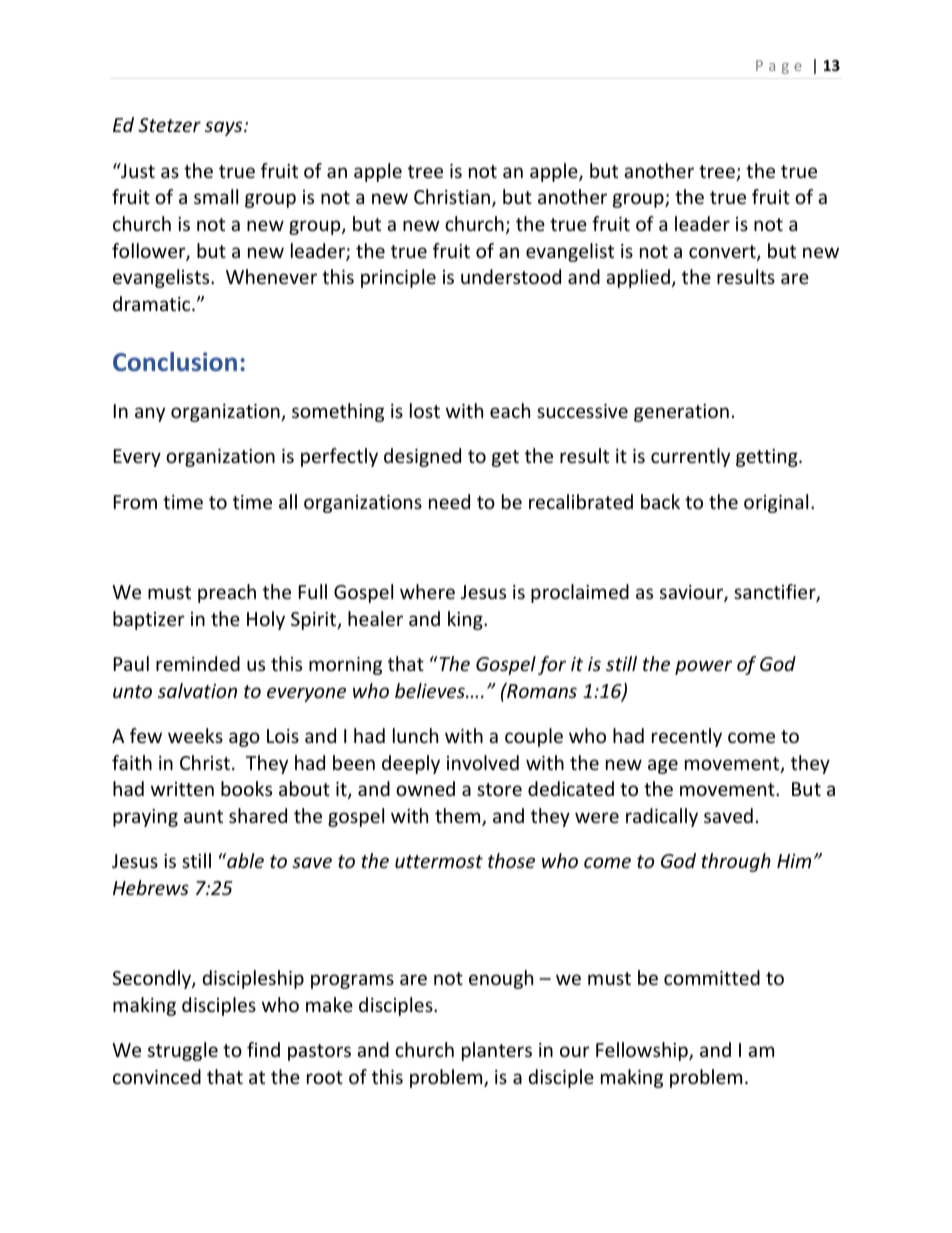 This image has height=1233, width=952. Describe the element at coordinates (681, 413) in the image. I see `generation` at that location.
